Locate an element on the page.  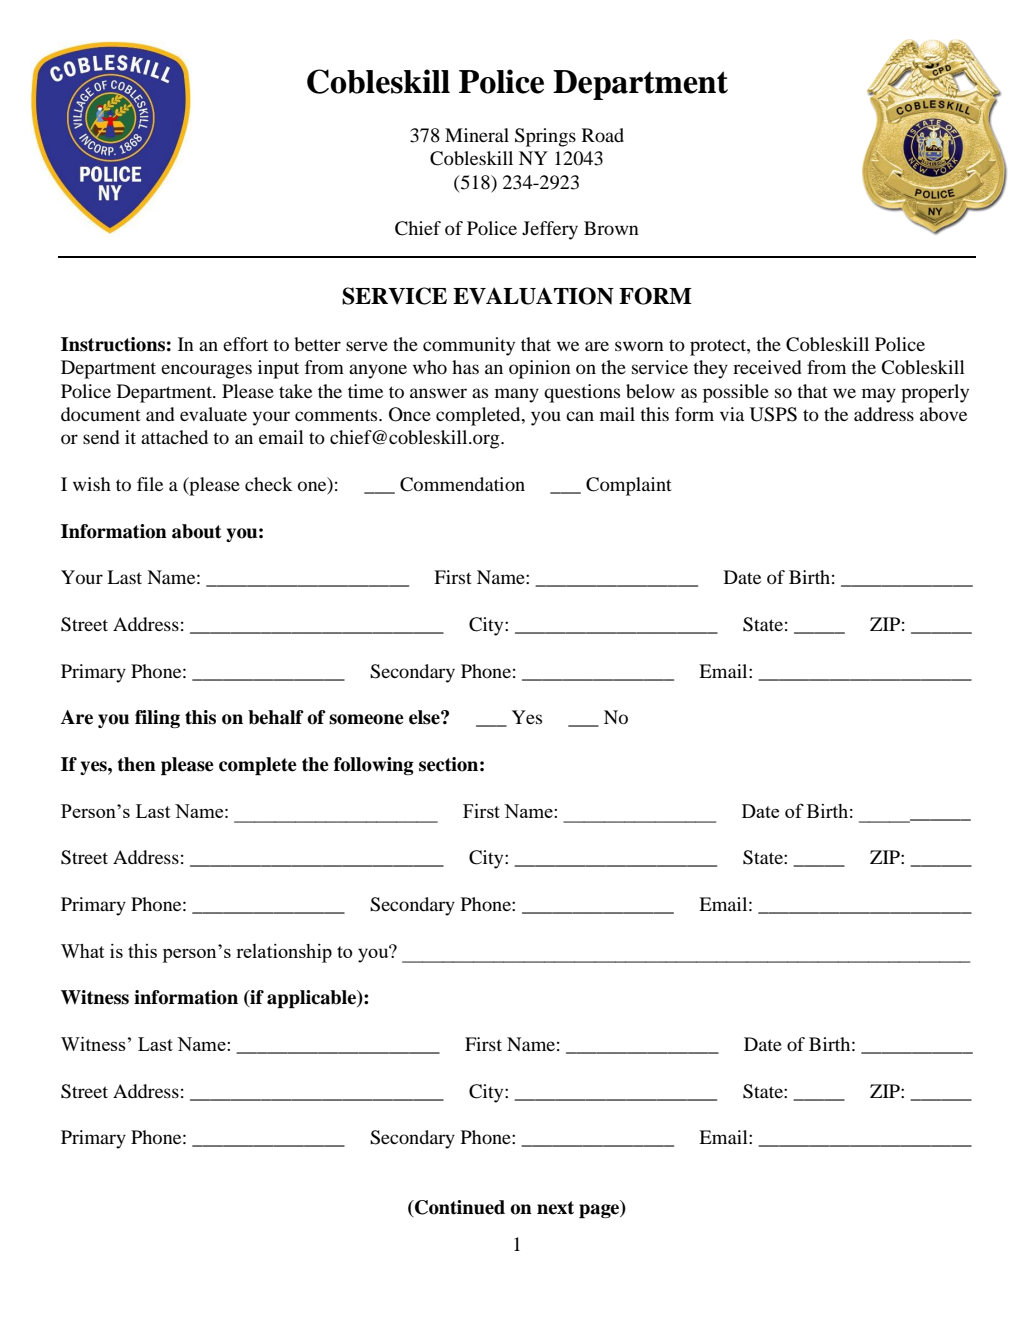
Springs is located at coordinates (545, 137).
